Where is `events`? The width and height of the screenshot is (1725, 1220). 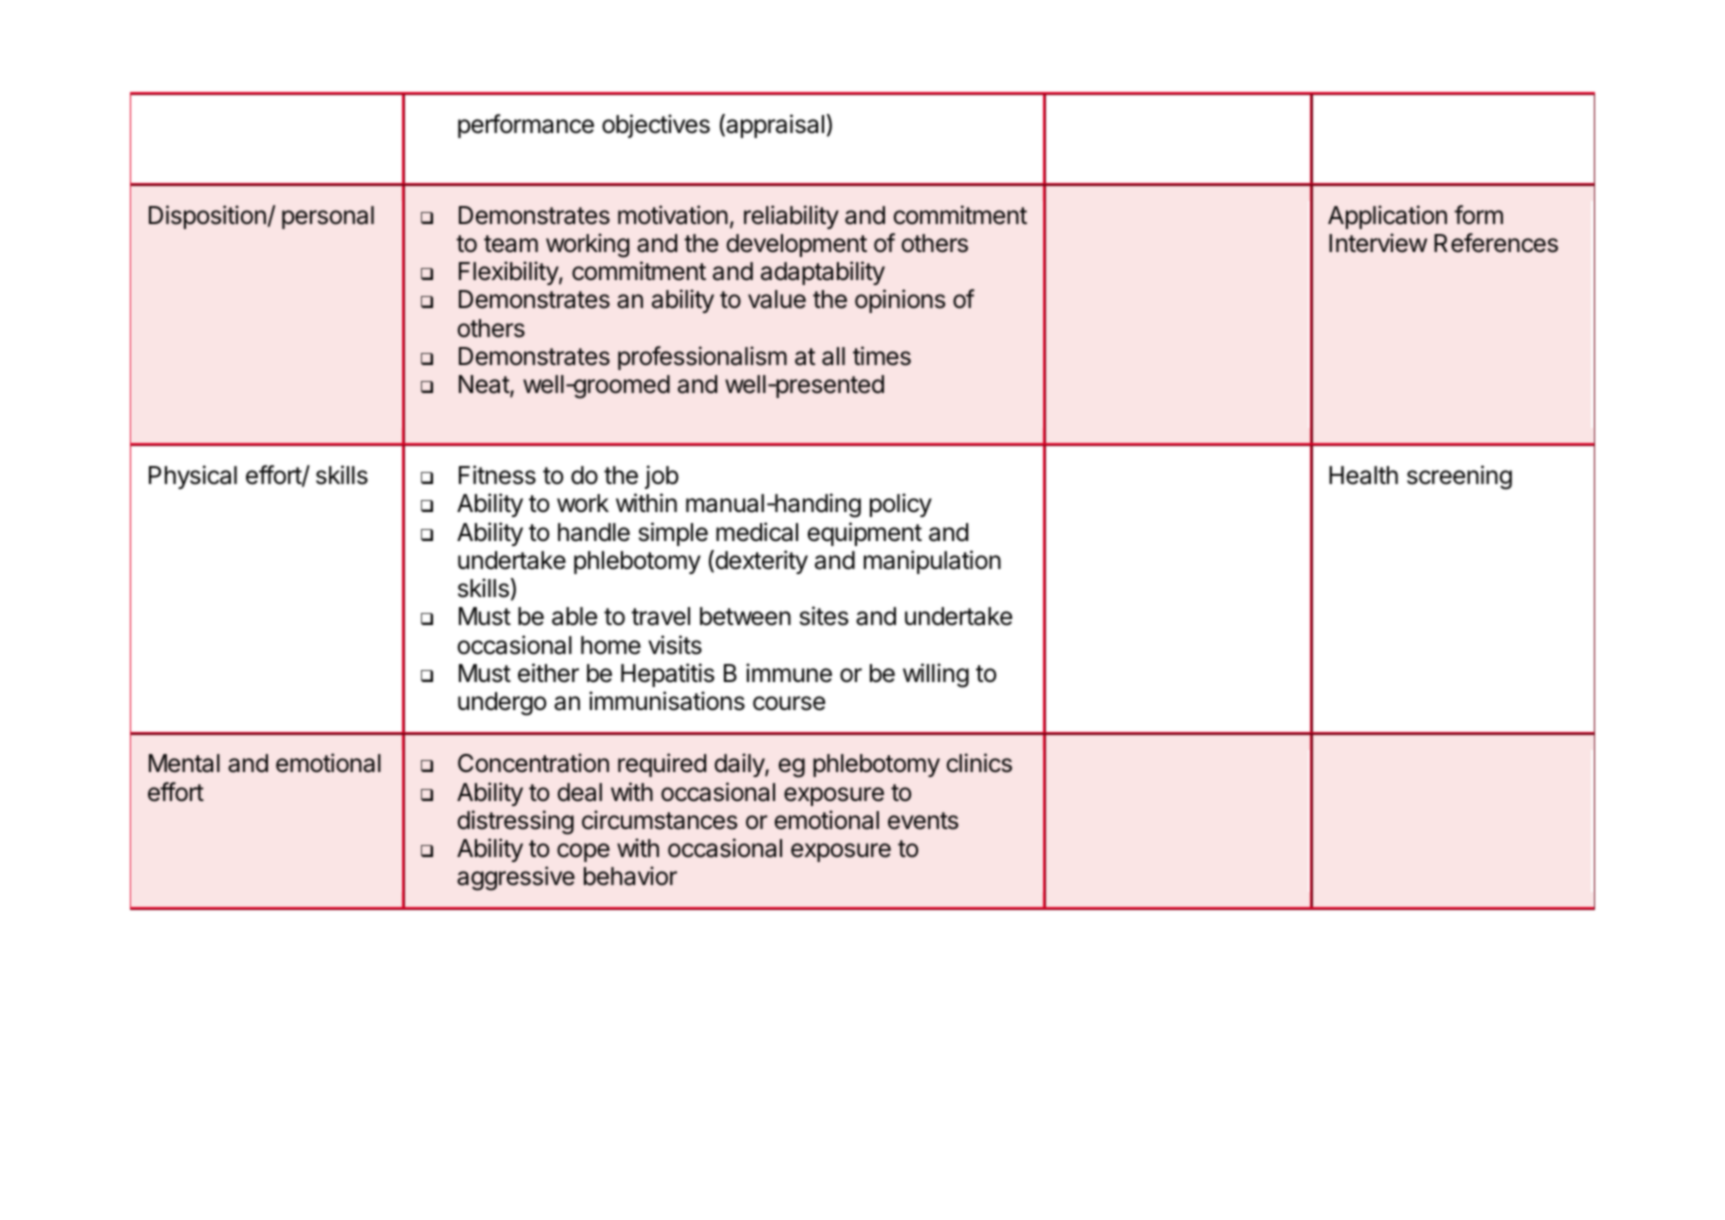 events is located at coordinates (923, 821).
